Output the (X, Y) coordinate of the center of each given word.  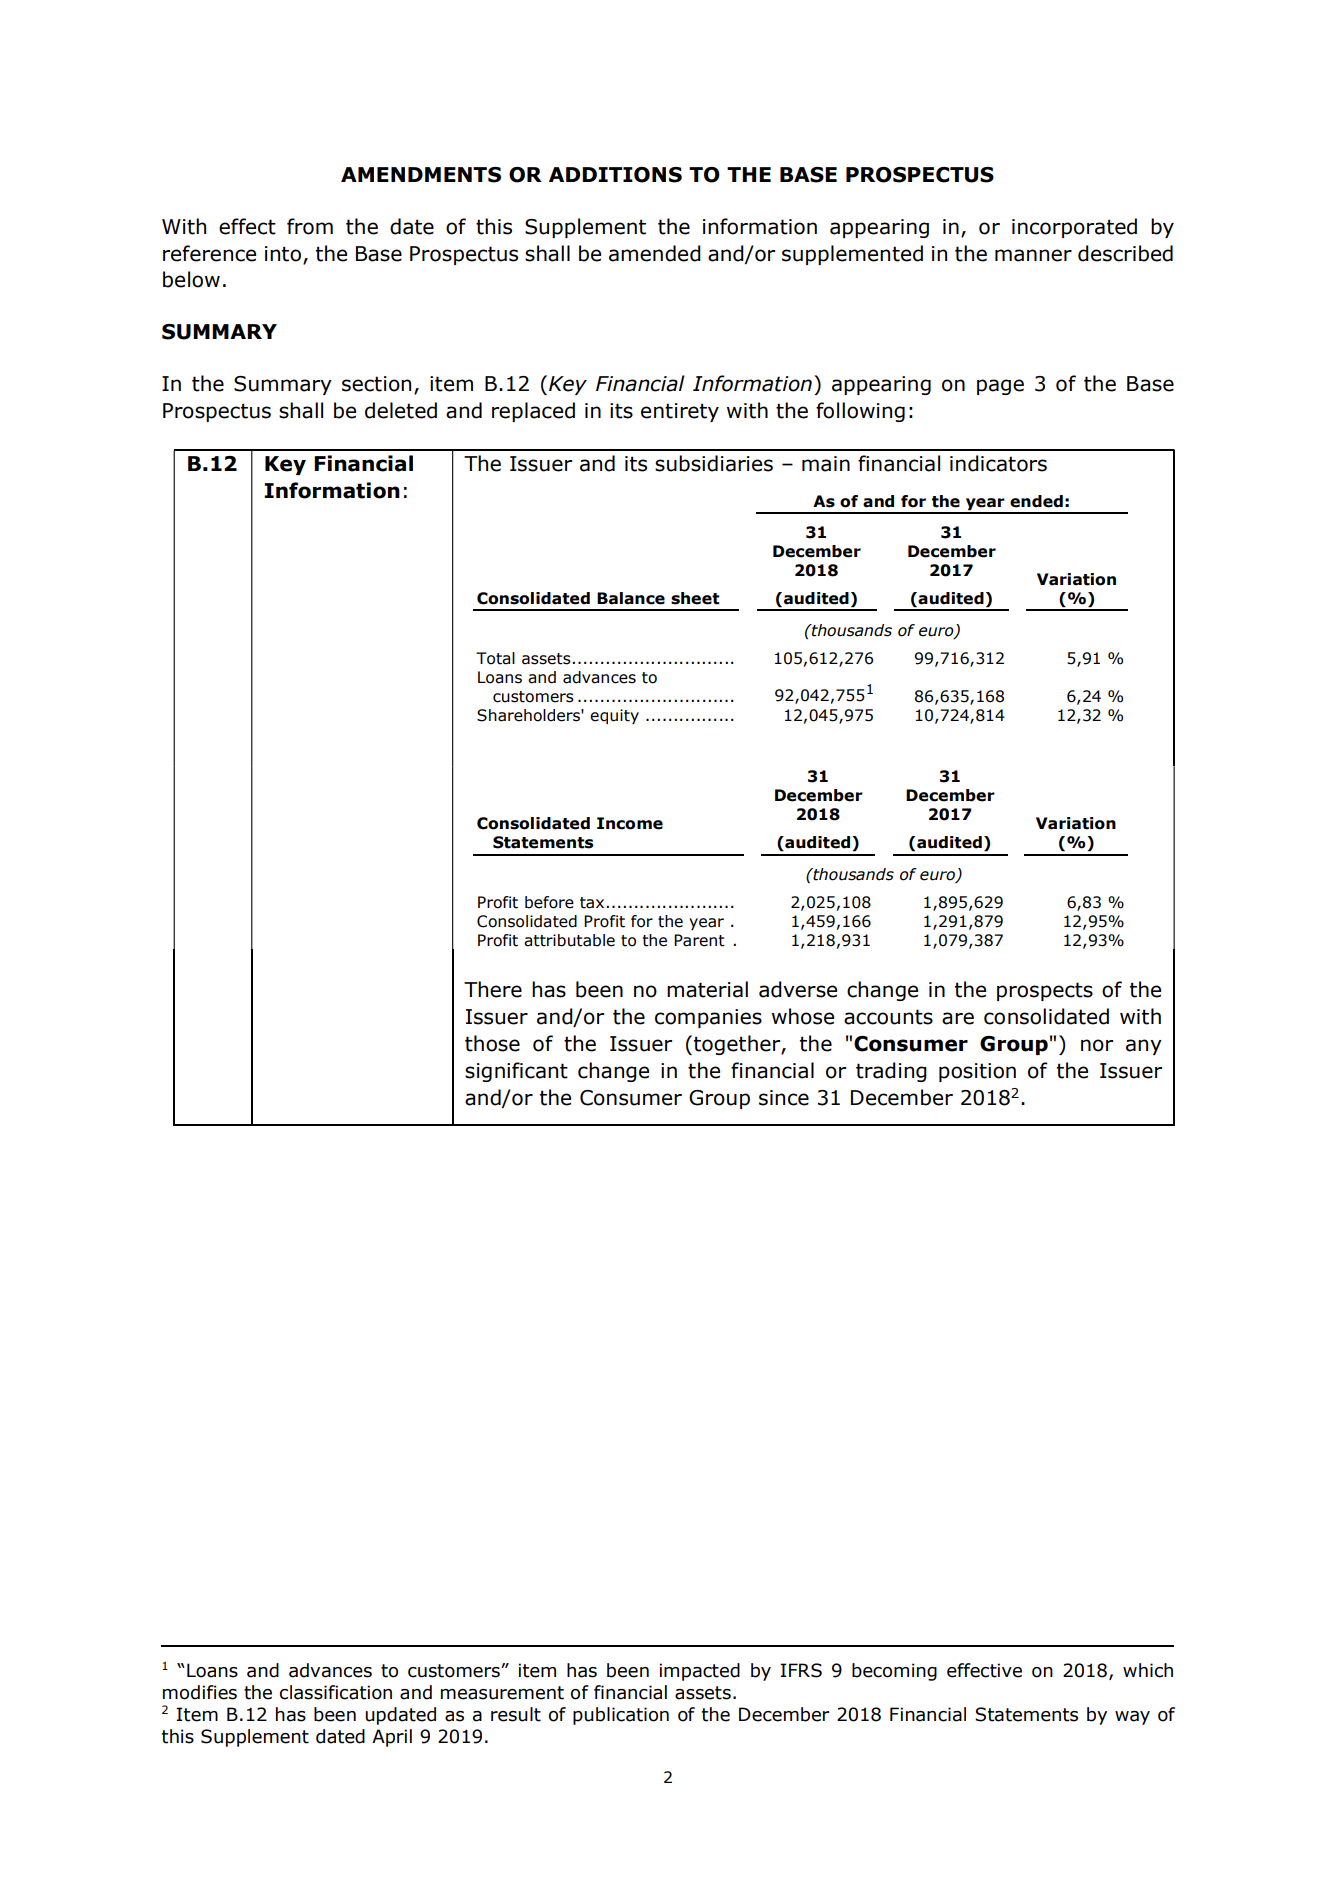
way (1132, 1718)
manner (1033, 255)
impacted (699, 1672)
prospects (1045, 991)
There (493, 989)
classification (336, 1692)
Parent (699, 940)
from (310, 226)
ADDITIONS (615, 175)
